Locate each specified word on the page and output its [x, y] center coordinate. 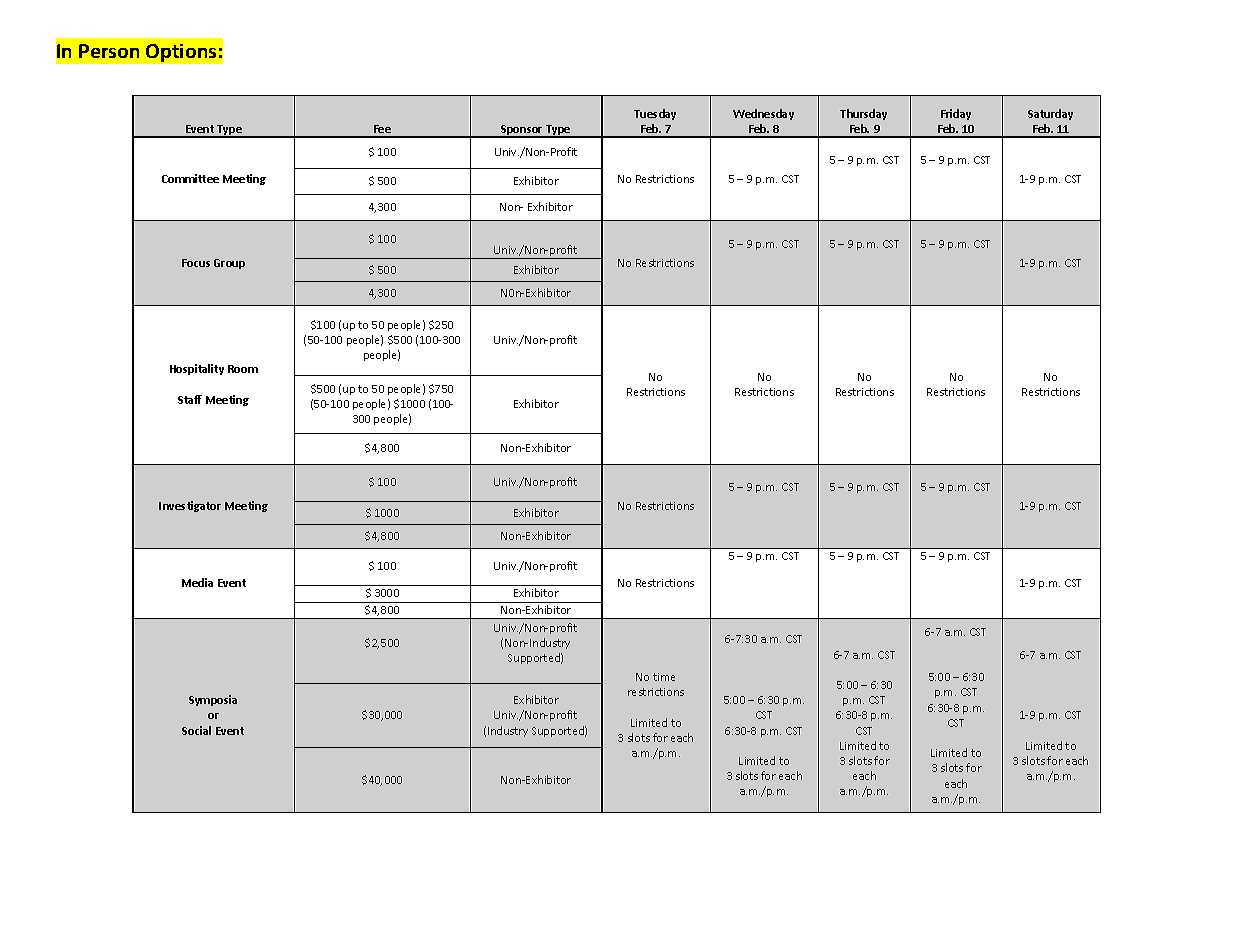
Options [181, 53]
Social [196, 730]
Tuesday [655, 114]
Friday [956, 114]
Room [243, 369]
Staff [190, 399]
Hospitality [197, 369]
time [664, 677]
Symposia [213, 700]
